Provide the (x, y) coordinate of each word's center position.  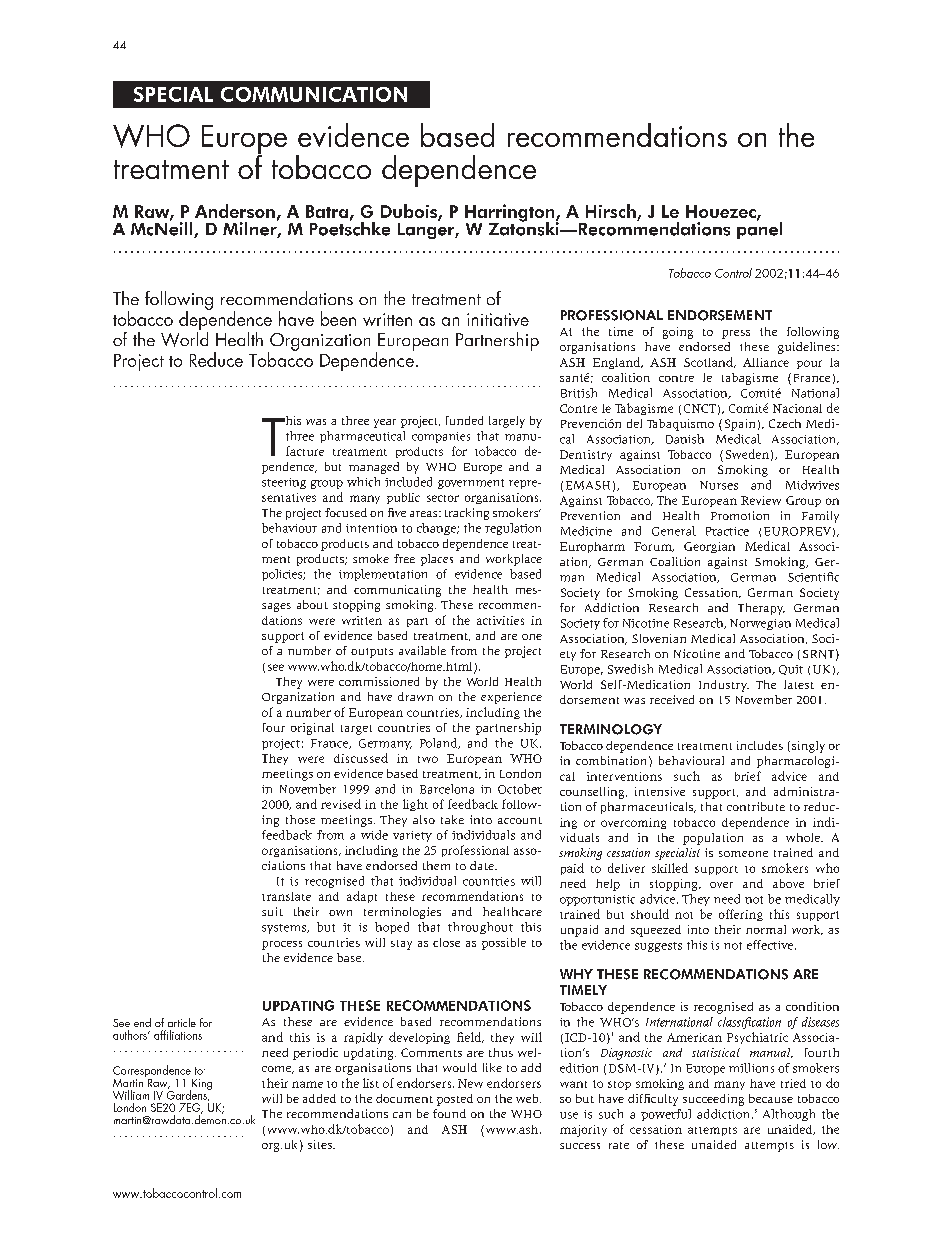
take (452, 819)
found (449, 1113)
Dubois (410, 212)
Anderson (235, 211)
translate (286, 896)
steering (284, 483)
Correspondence (153, 1072)
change (437, 529)
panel (759, 229)
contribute (756, 806)
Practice (727, 531)
